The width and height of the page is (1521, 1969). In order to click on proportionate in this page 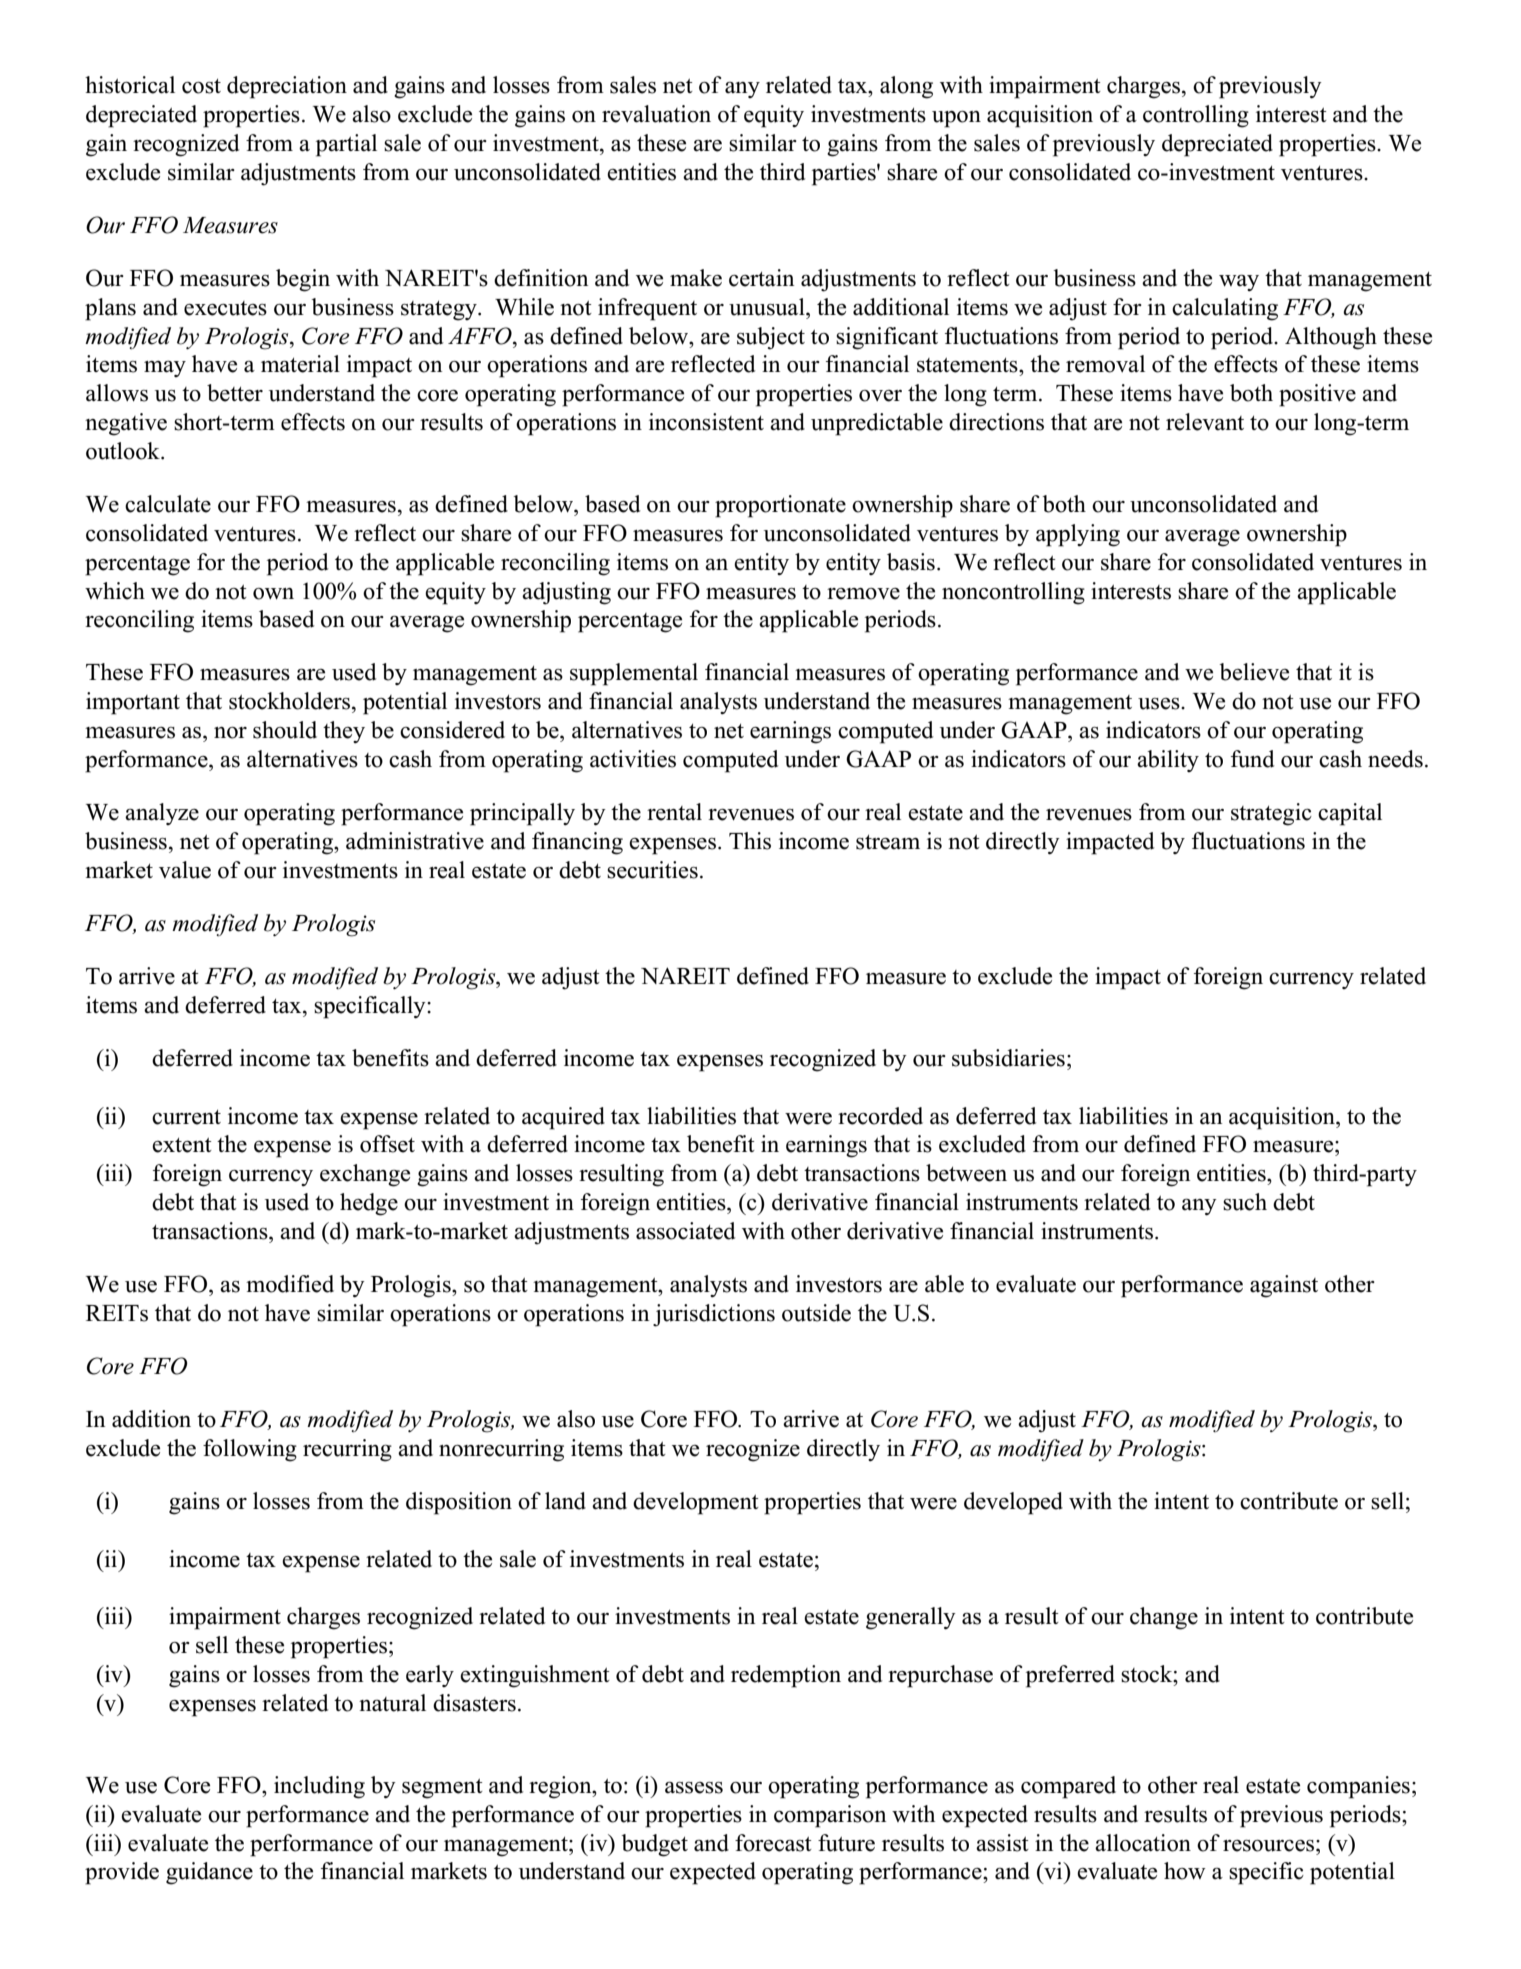, I will do `click(780, 506)`.
